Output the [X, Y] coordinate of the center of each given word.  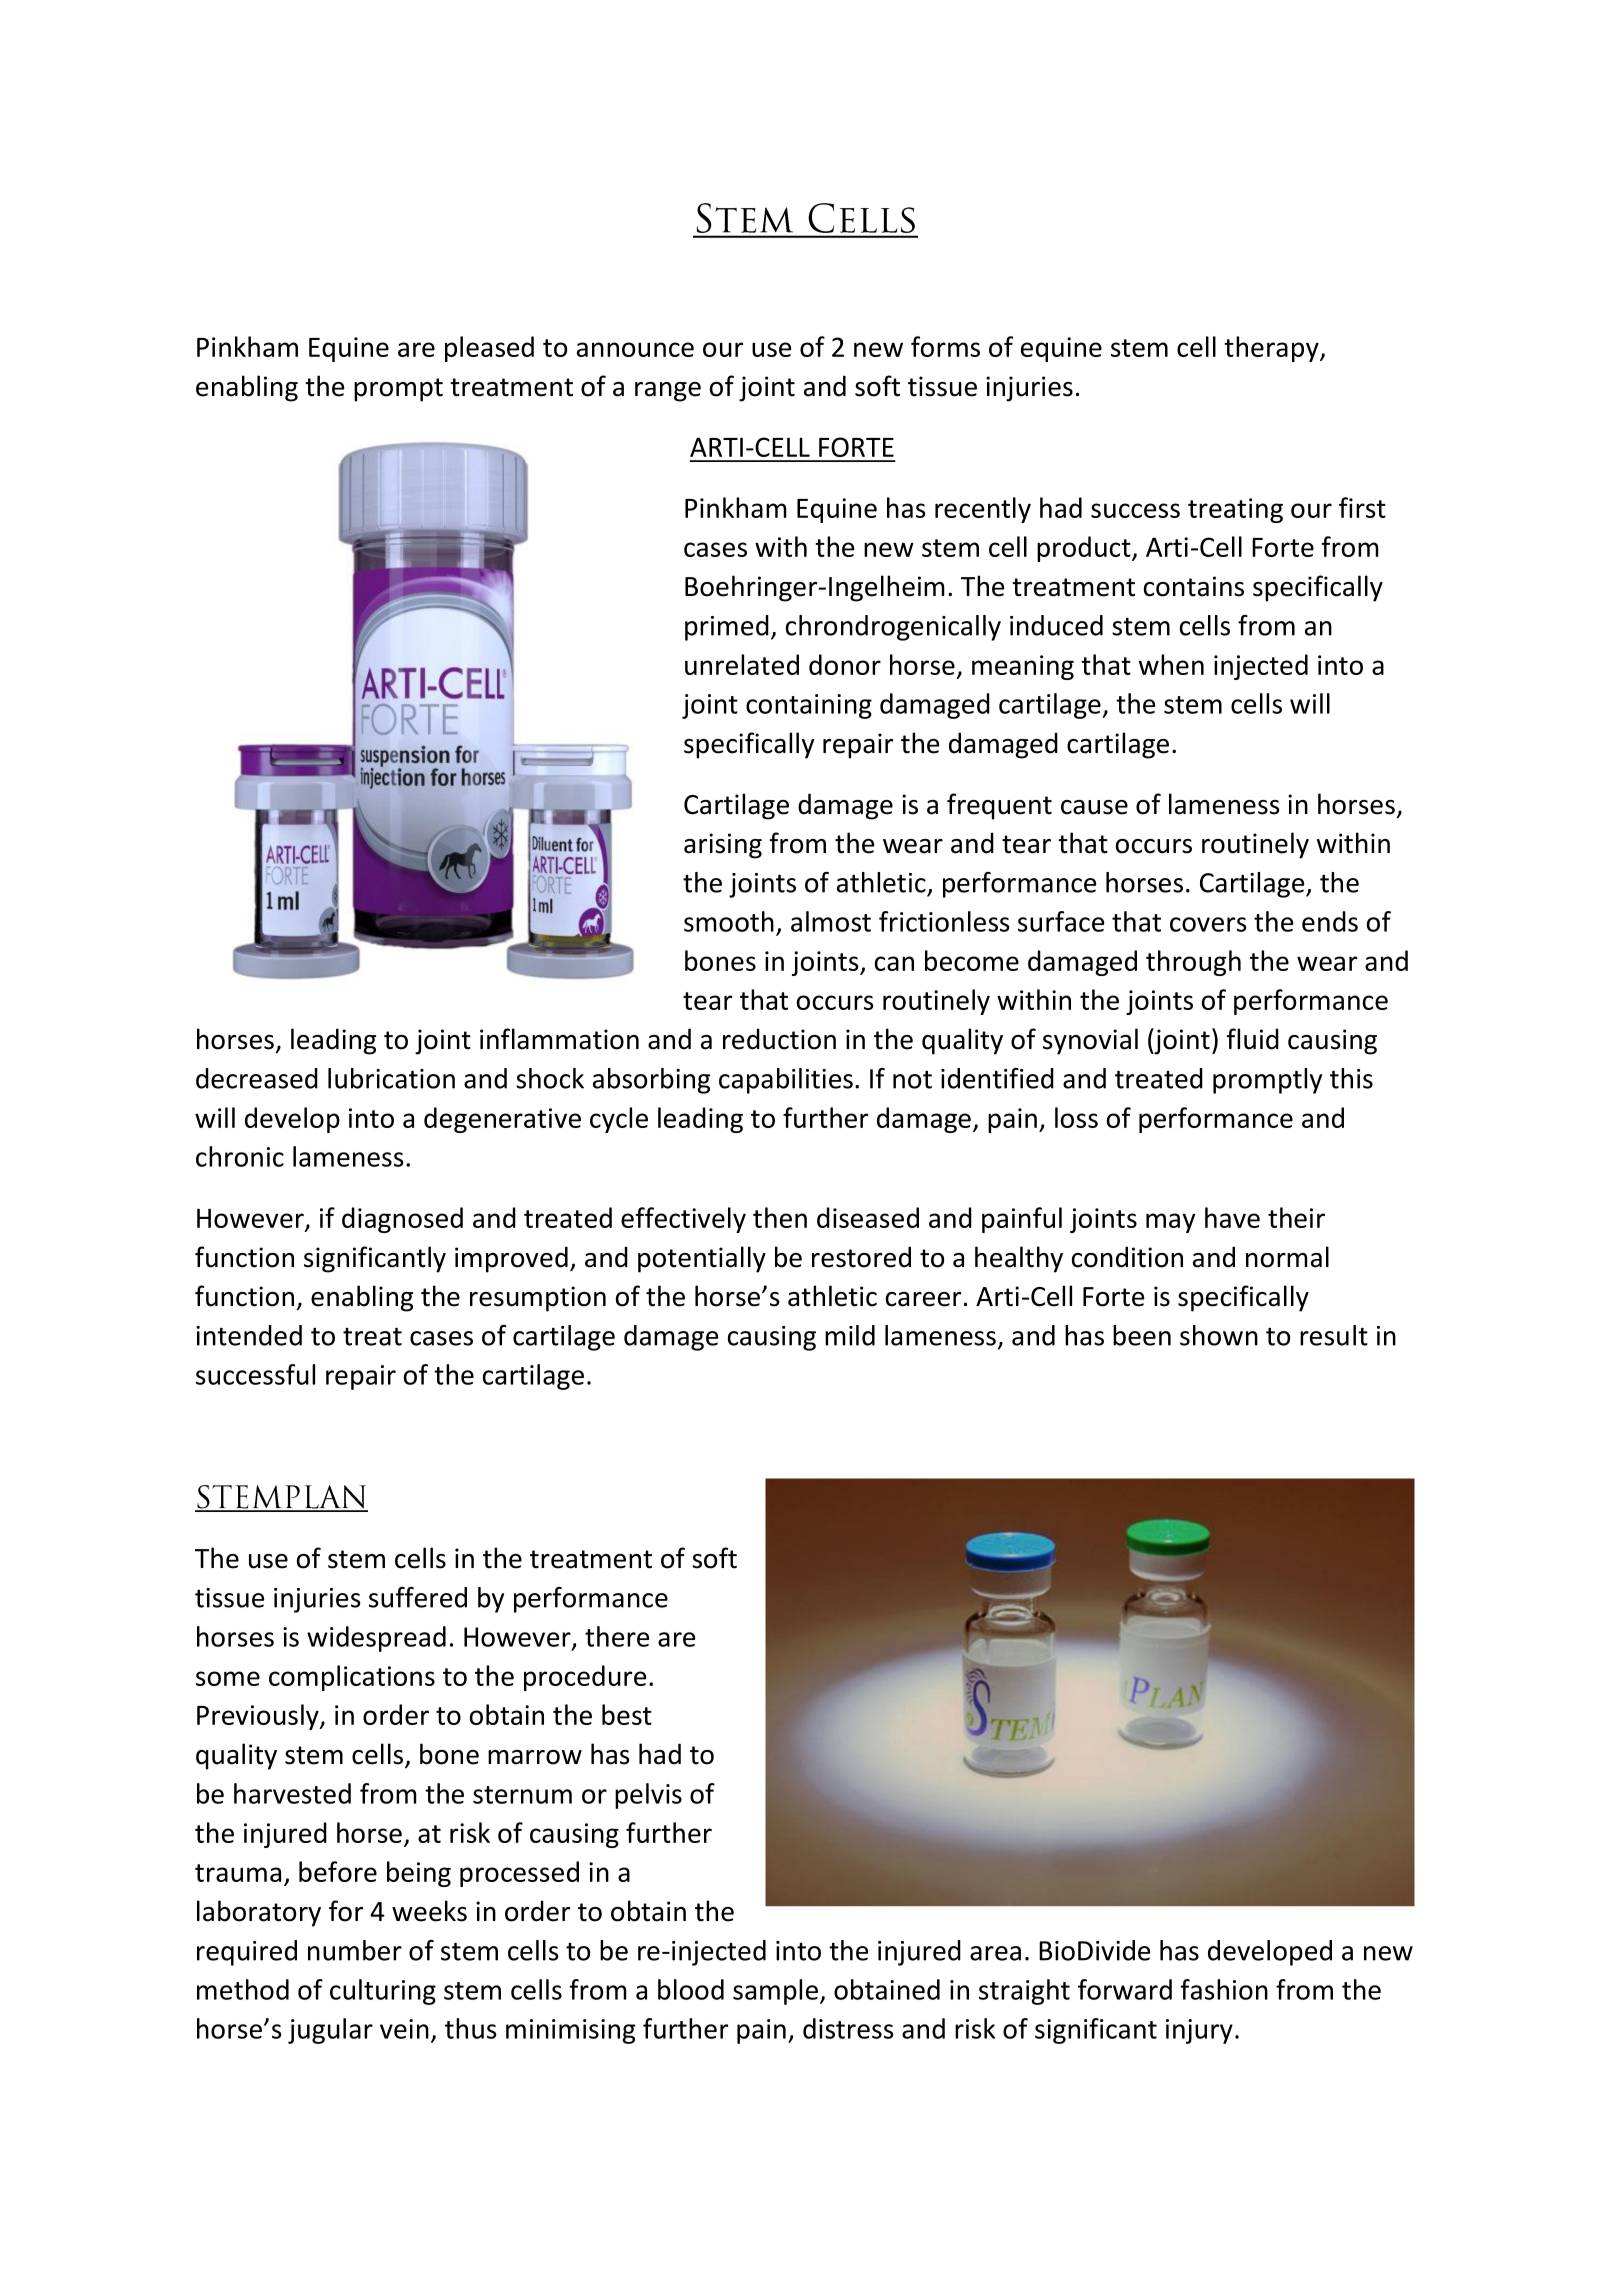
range [668, 392]
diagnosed [402, 1220]
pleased [489, 349]
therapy [1272, 349]
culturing [383, 1992]
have [1232, 1217]
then [780, 1217]
